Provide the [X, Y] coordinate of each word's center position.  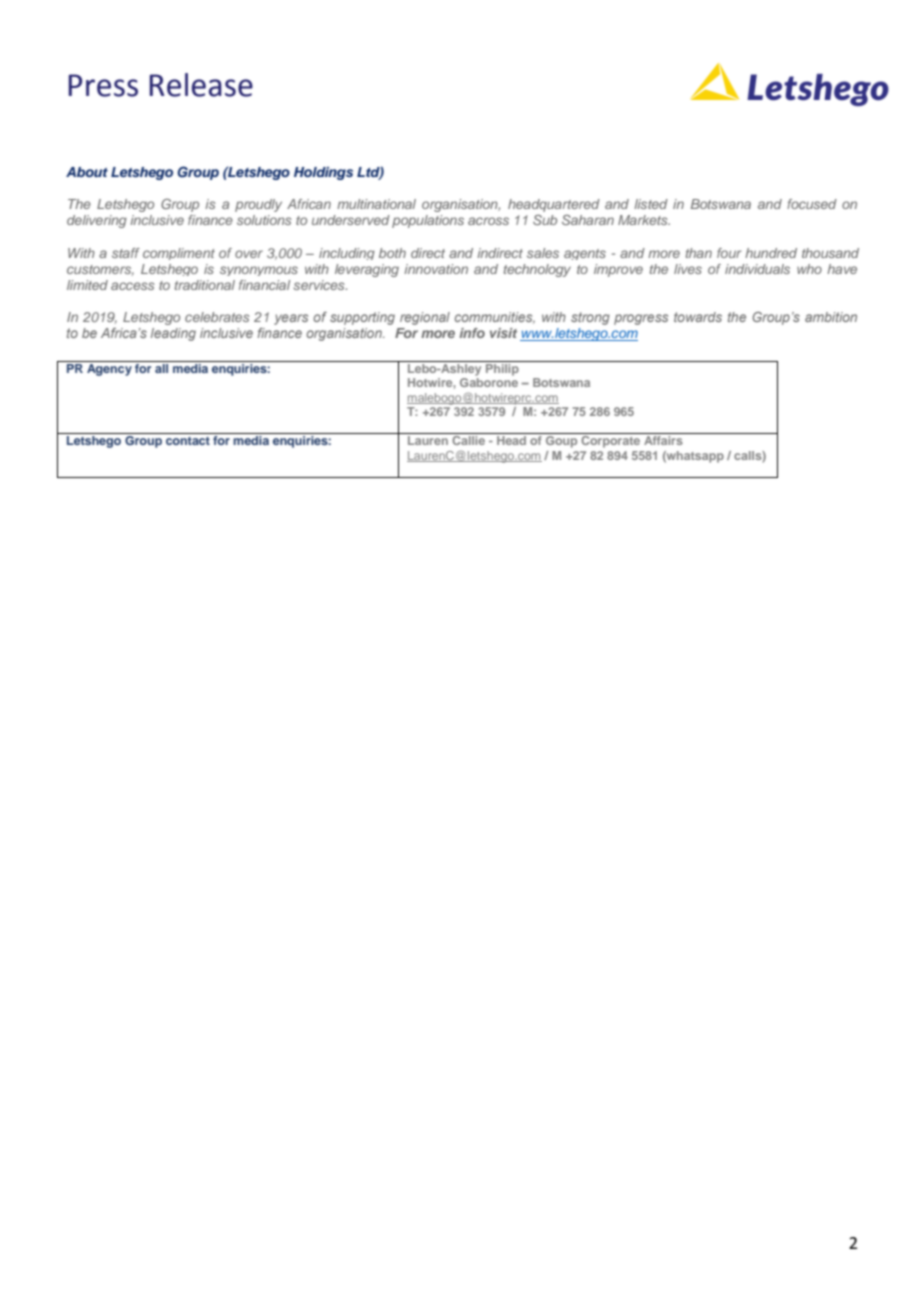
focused [812, 204]
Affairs [663, 440]
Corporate [611, 440]
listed [651, 204]
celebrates [217, 317]
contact [188, 441]
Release [201, 85]
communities [495, 318]
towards [698, 317]
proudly [258, 205]
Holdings [323, 173]
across [488, 221]
